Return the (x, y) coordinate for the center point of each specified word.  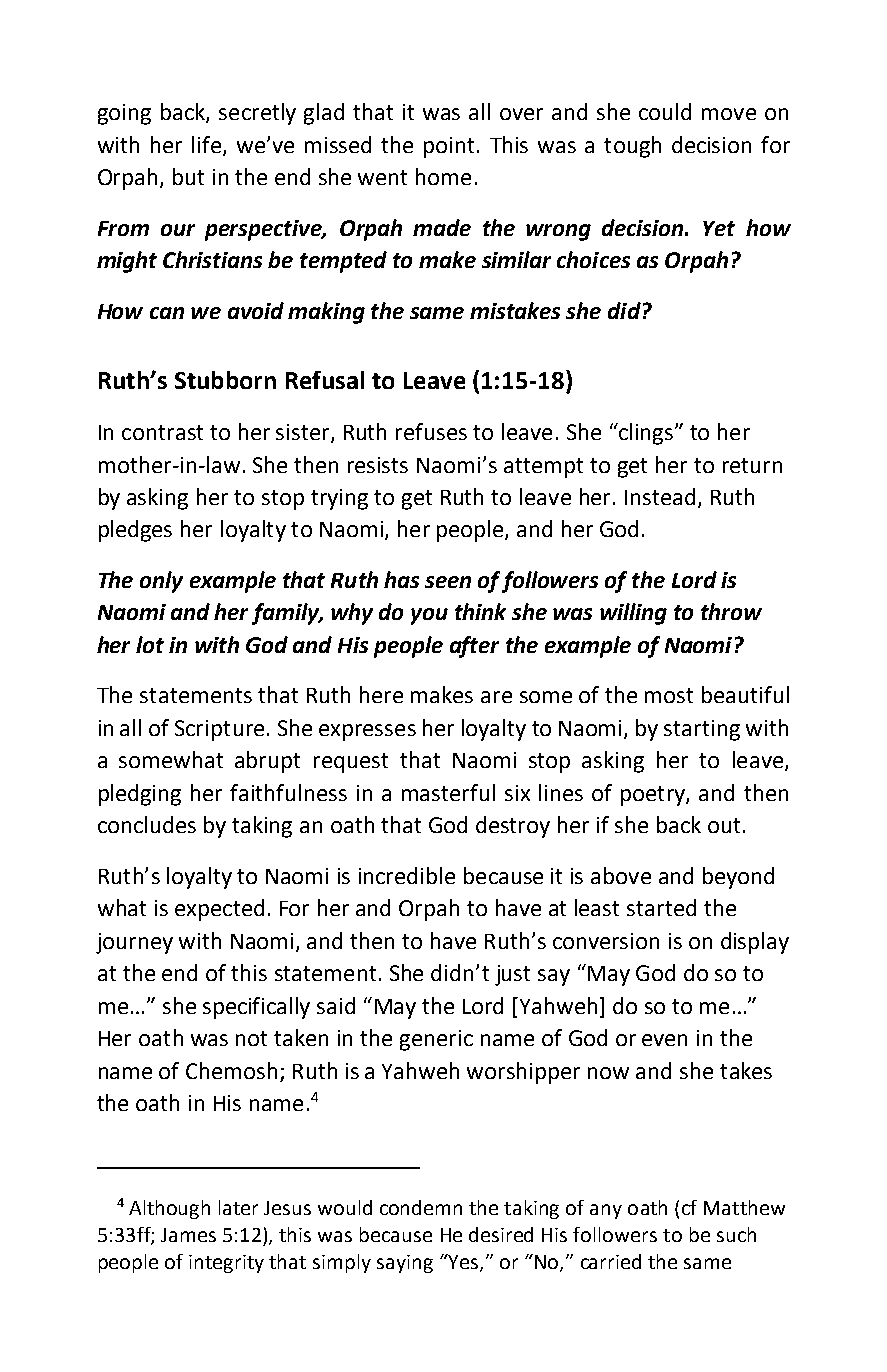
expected (219, 910)
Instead (660, 496)
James (188, 1235)
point (449, 147)
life (208, 146)
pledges (135, 531)
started (661, 907)
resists (378, 465)
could (665, 111)
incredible (407, 875)
